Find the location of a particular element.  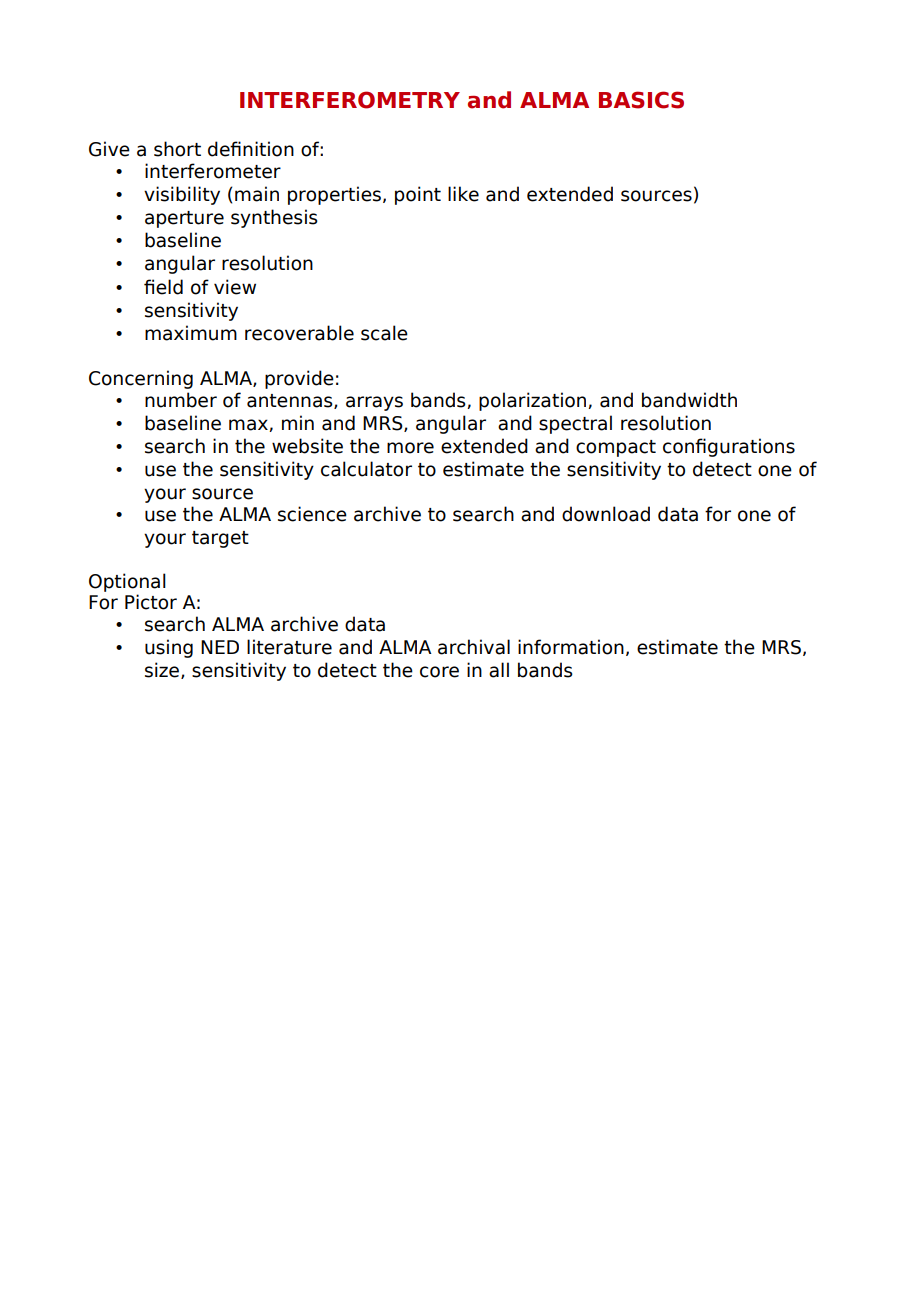

download is located at coordinates (606, 514).
